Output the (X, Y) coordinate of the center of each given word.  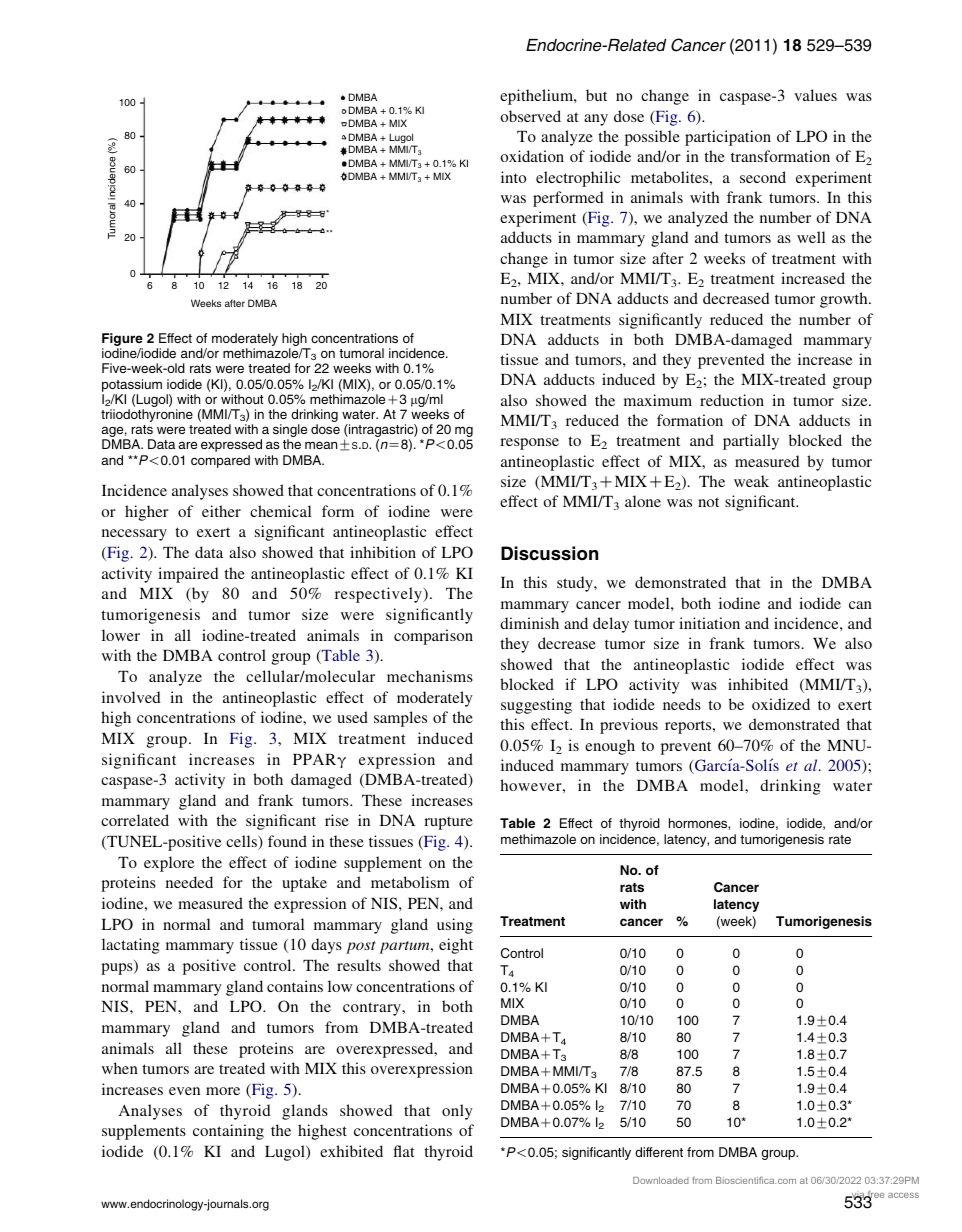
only (457, 1112)
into (513, 177)
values (815, 95)
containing (228, 1132)
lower (121, 635)
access (903, 1195)
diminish (529, 623)
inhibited (758, 684)
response (529, 444)
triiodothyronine (147, 415)
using (455, 926)
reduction (732, 400)
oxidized (781, 704)
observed (531, 116)
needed (189, 882)
